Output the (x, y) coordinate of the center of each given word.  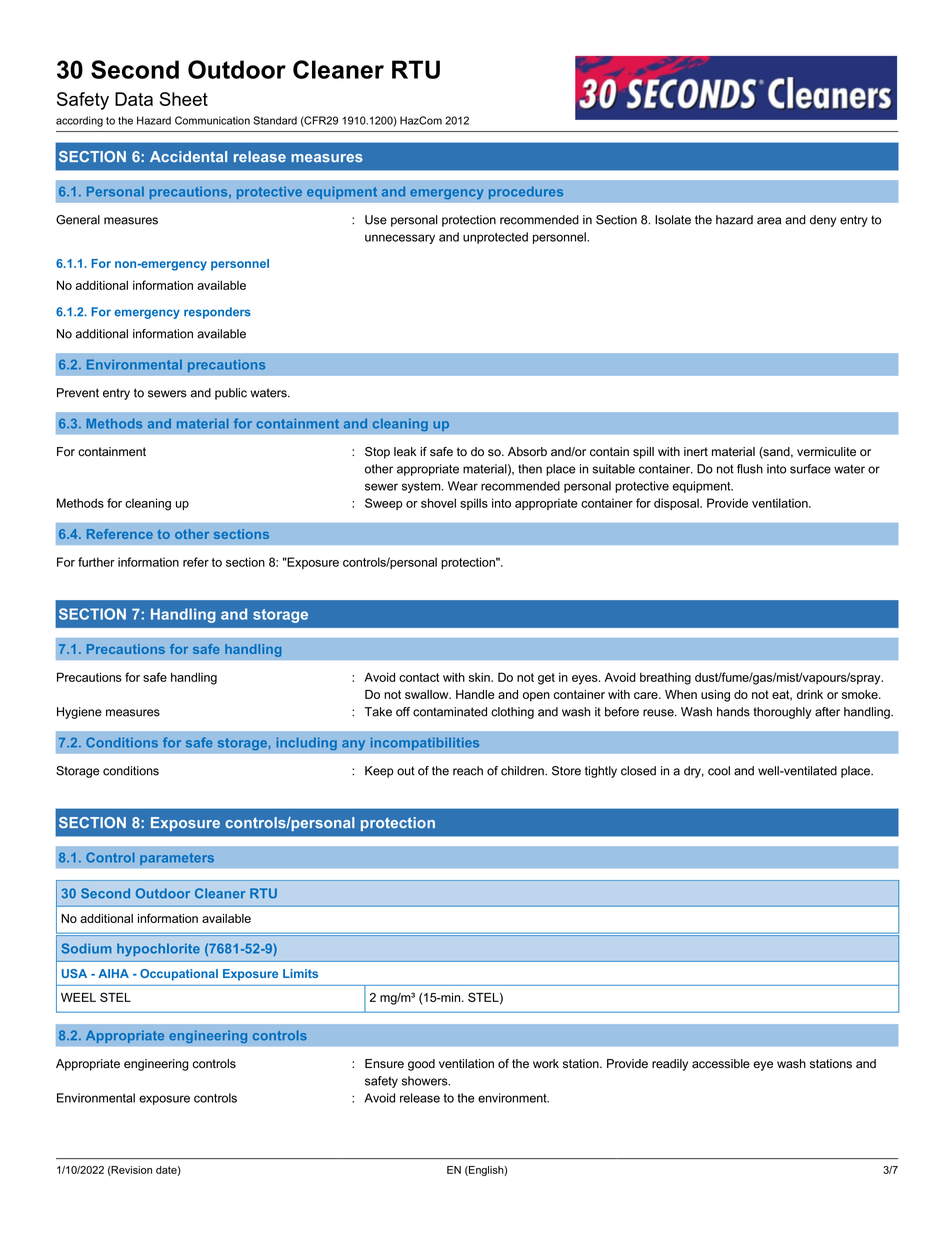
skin (480, 677)
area (769, 221)
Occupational (179, 975)
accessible (721, 1064)
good (421, 1065)
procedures (526, 192)
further (96, 562)
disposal (677, 504)
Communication (212, 120)
